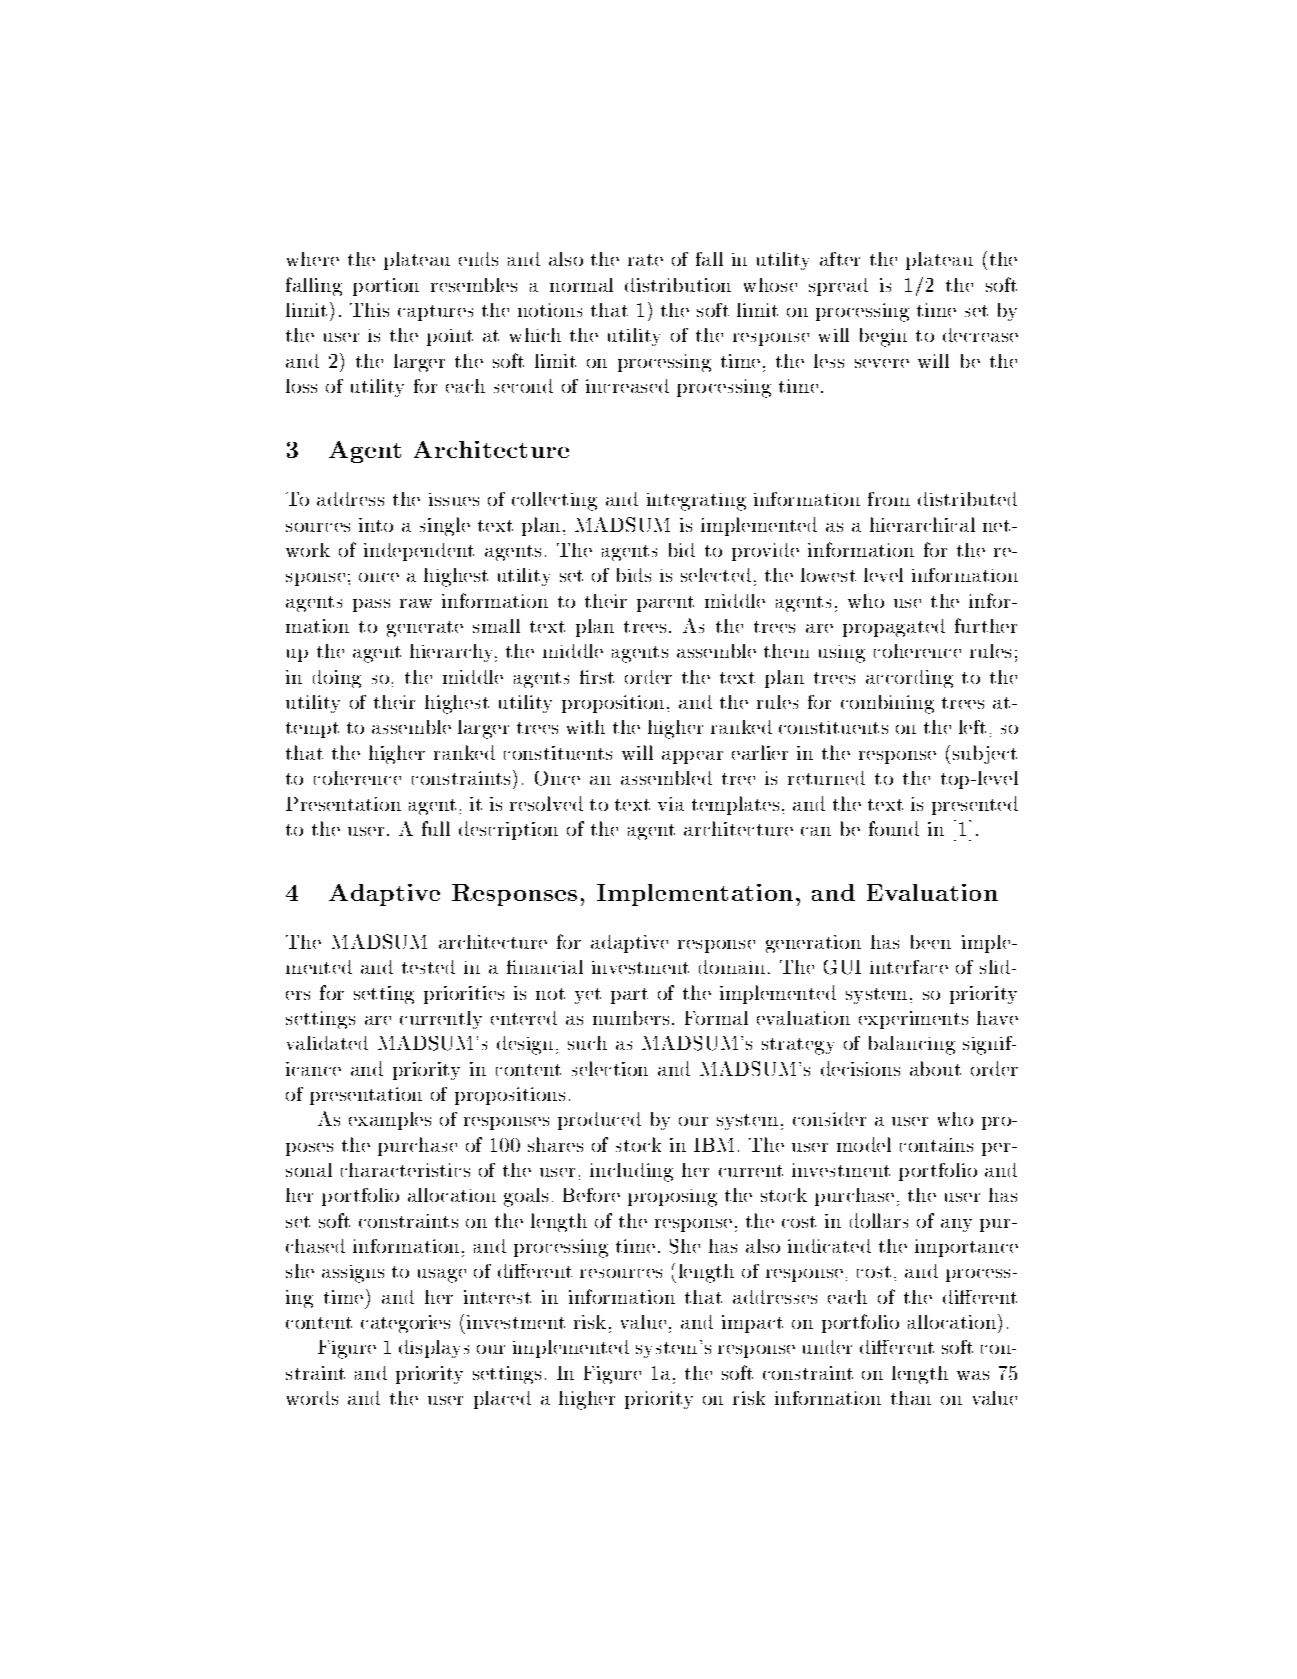 This screenshot has height=1679, width=1297. Describe the element at coordinates (678, 285) in the screenshot. I see `distribution` at that location.
